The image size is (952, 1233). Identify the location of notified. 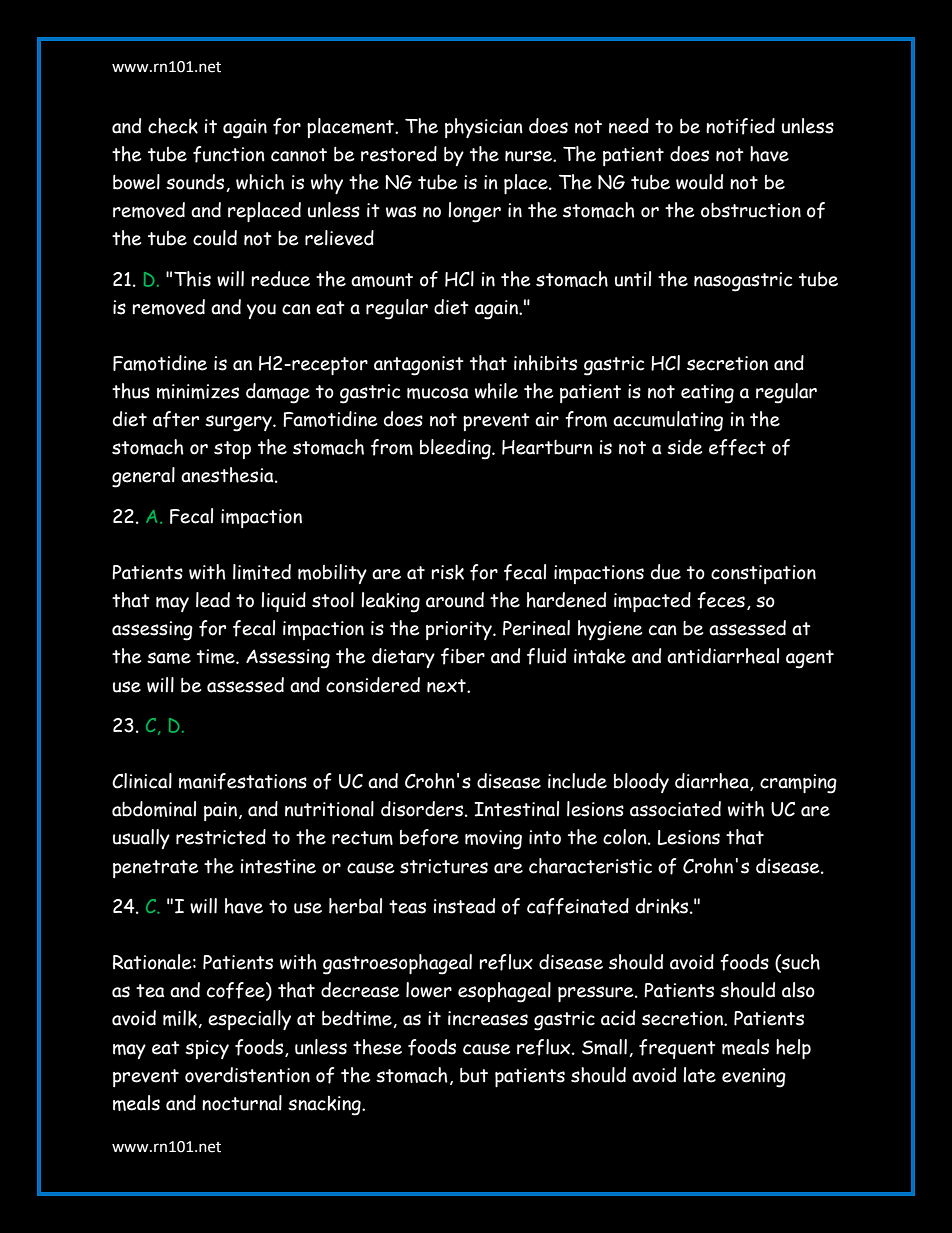
(740, 126).
